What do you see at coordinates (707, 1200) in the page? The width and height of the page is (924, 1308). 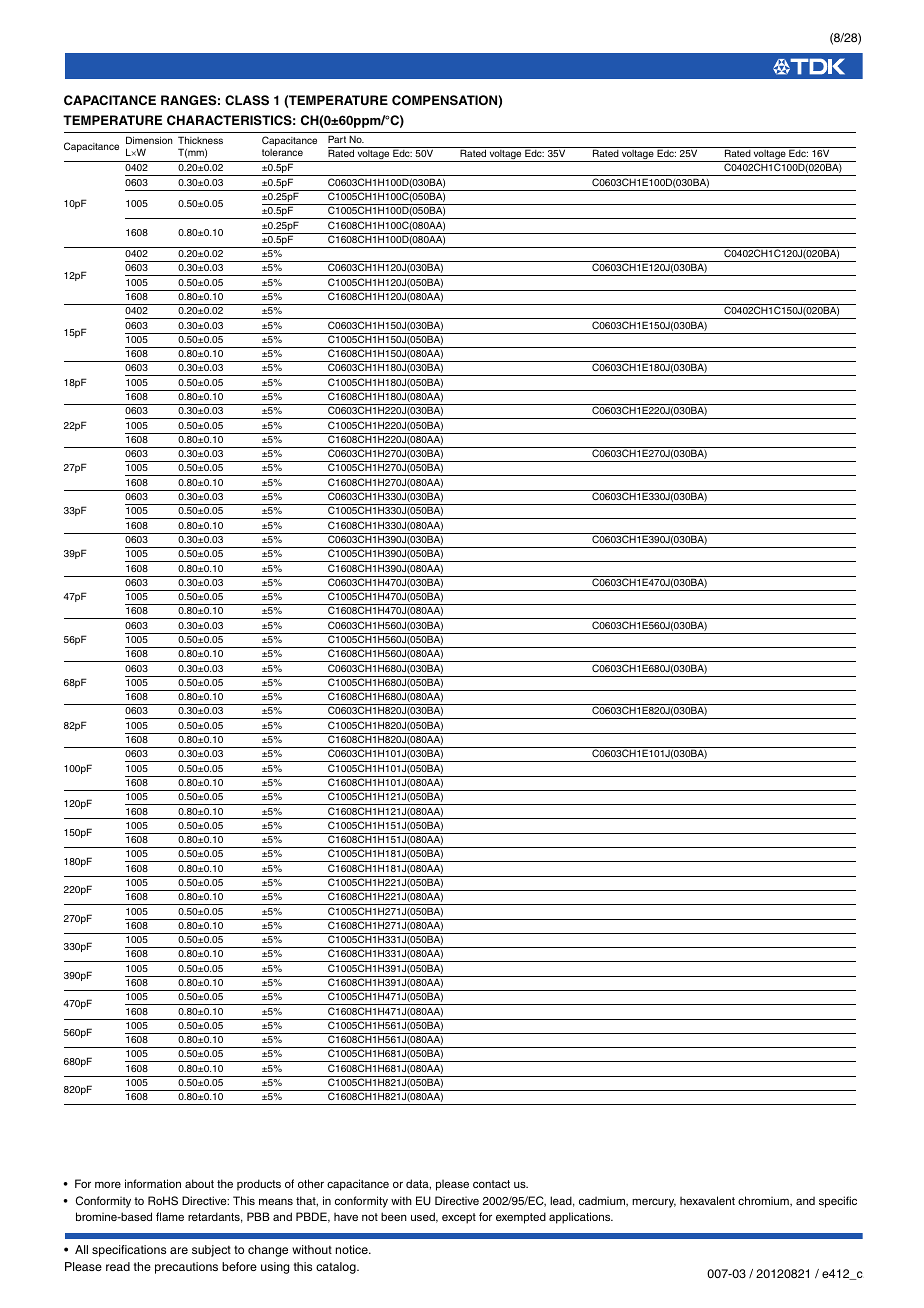 I see `hexavalent` at bounding box center [707, 1200].
